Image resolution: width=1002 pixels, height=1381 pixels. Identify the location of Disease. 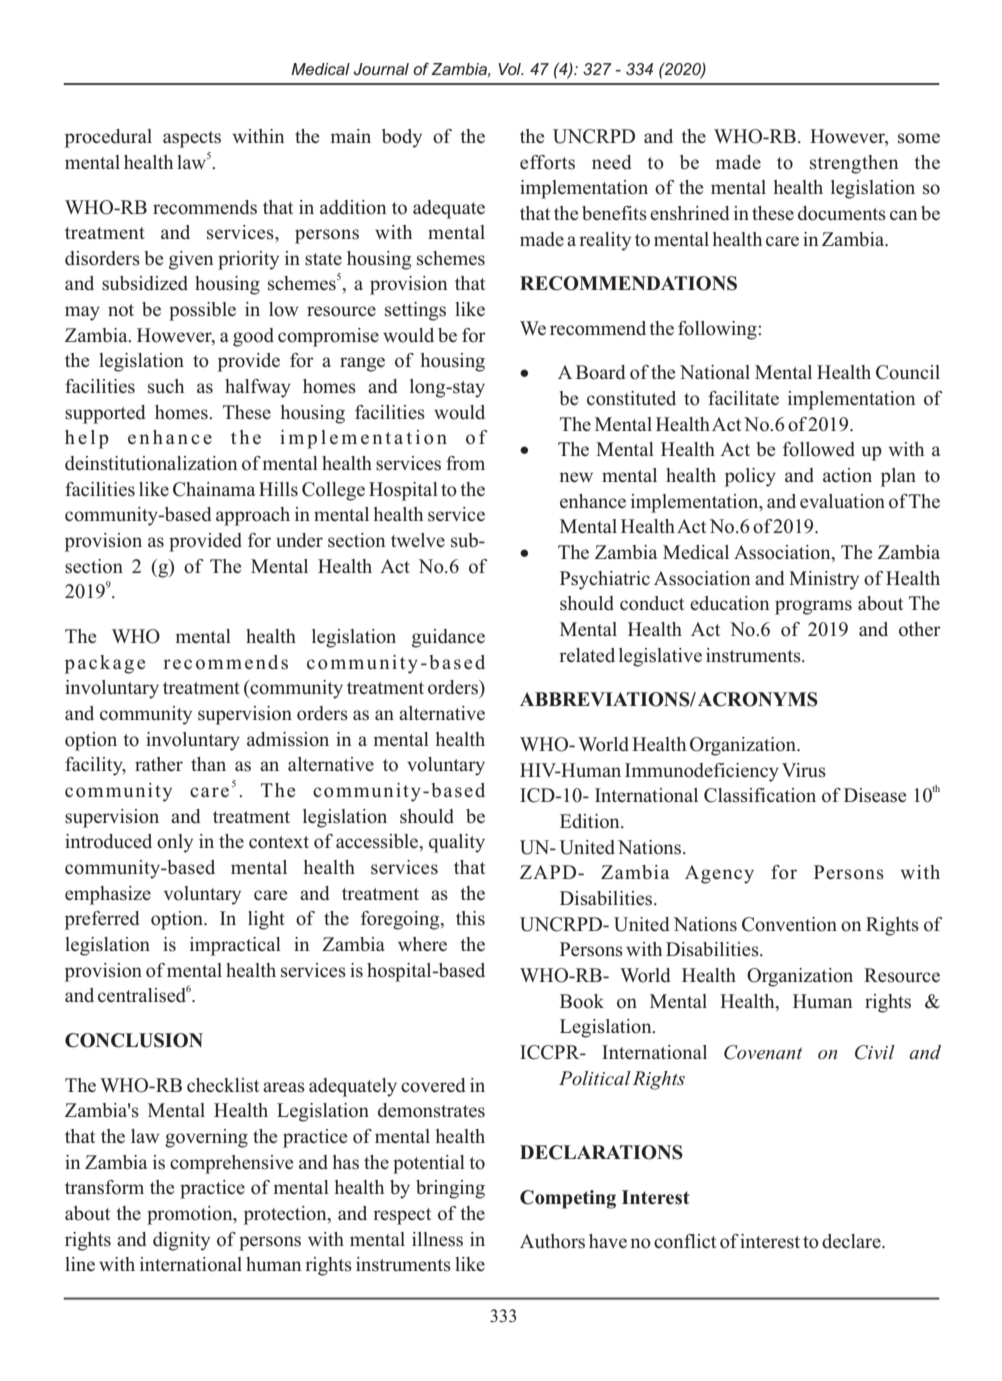
(875, 795).
